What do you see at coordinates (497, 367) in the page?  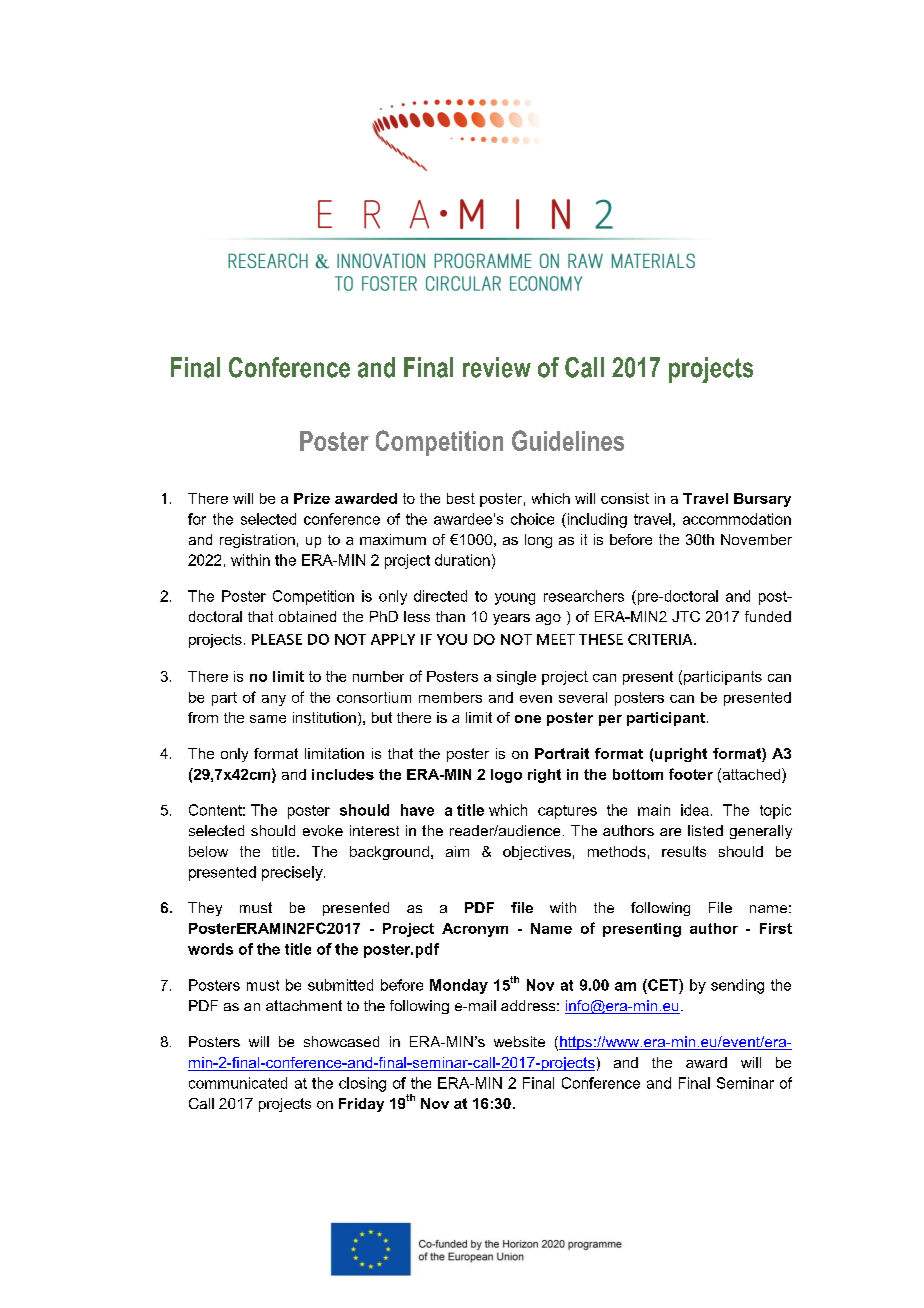 I see `review` at bounding box center [497, 367].
